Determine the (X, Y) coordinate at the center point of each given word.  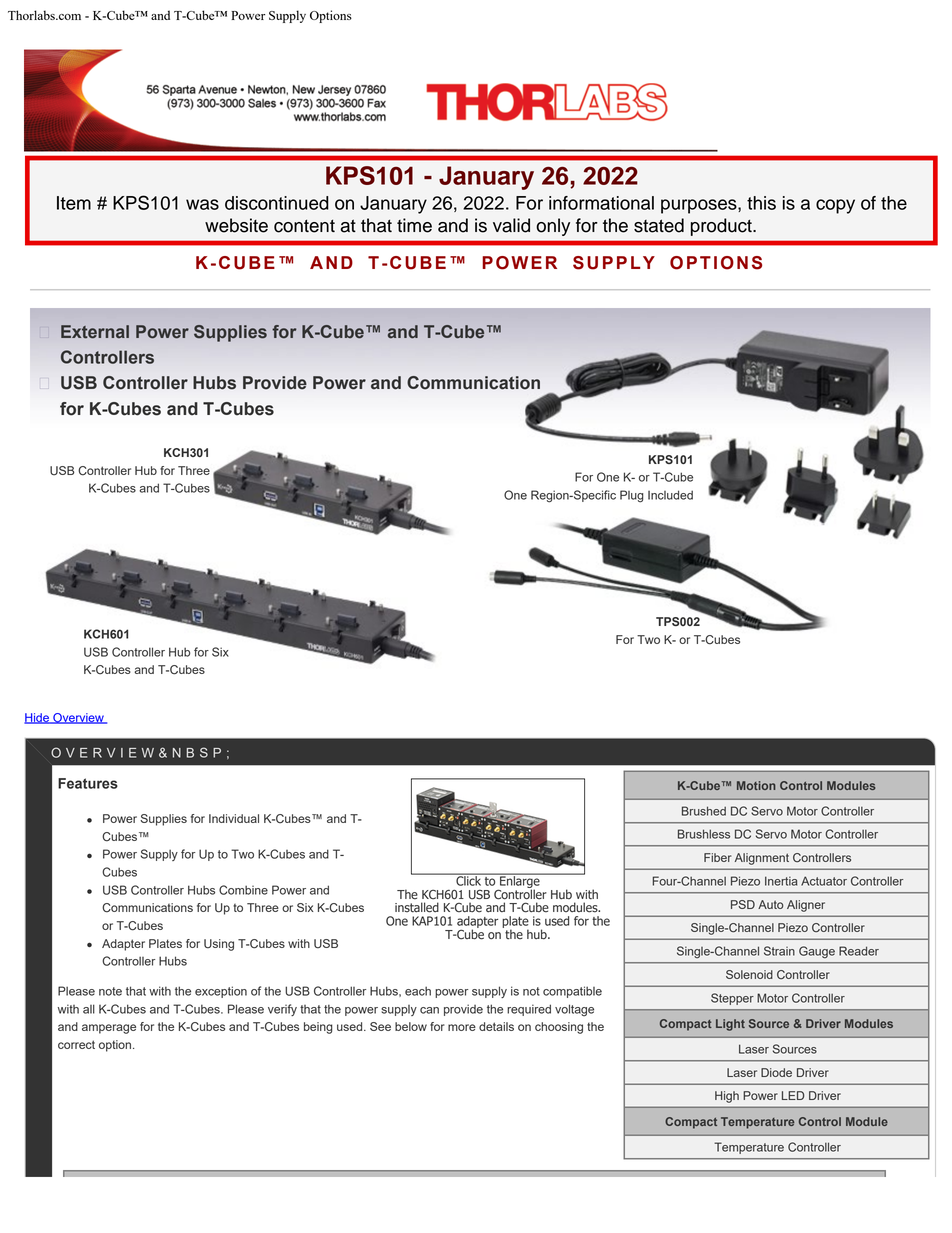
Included (670, 495)
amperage (109, 1029)
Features (88, 783)
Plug (632, 496)
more (462, 1027)
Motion (756, 785)
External (95, 331)
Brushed (704, 811)
